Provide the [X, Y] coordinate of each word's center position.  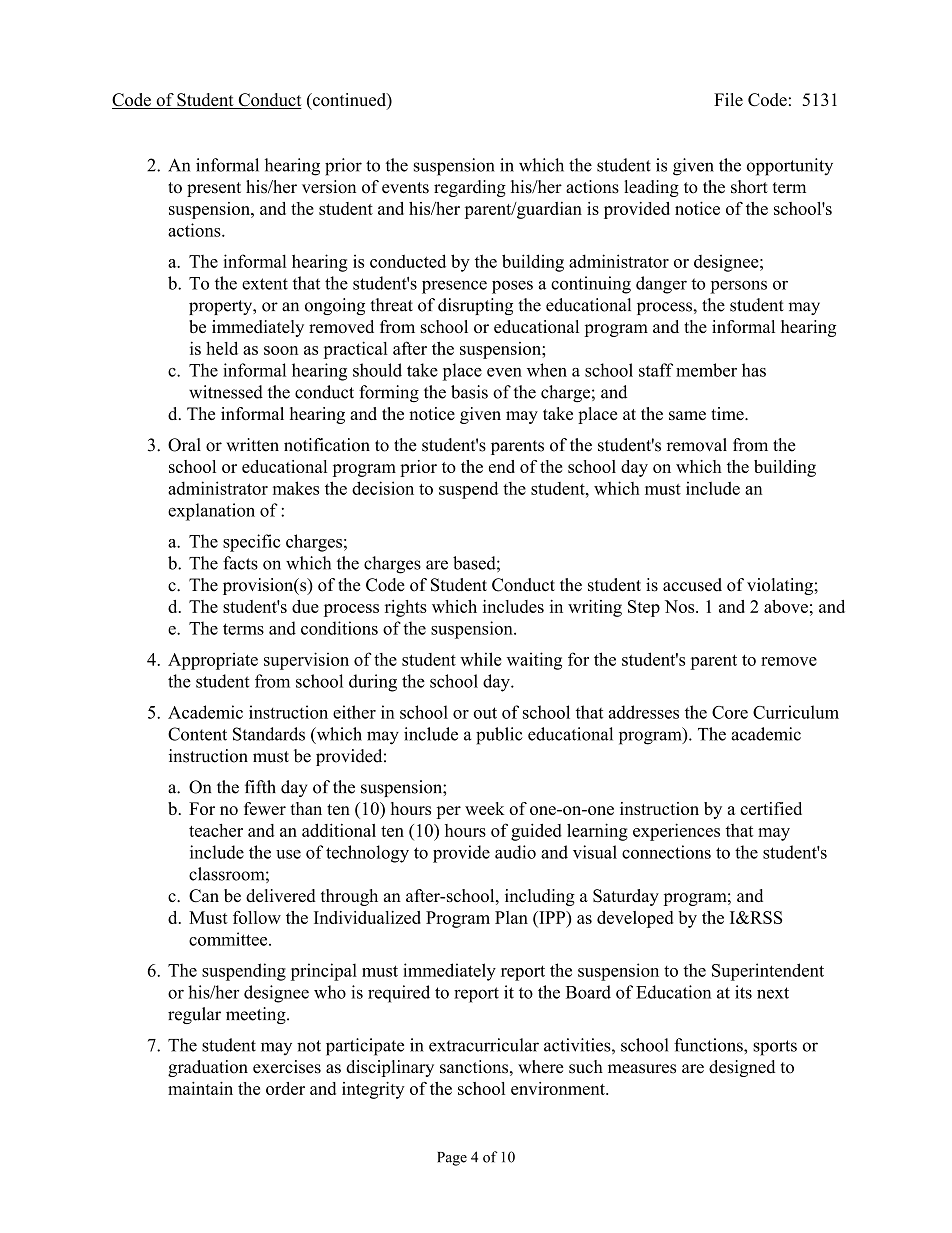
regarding [470, 188]
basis [469, 392]
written [252, 445]
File [728, 99]
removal [697, 445]
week [485, 808]
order [285, 1088]
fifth [260, 787]
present [214, 189]
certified [771, 808]
